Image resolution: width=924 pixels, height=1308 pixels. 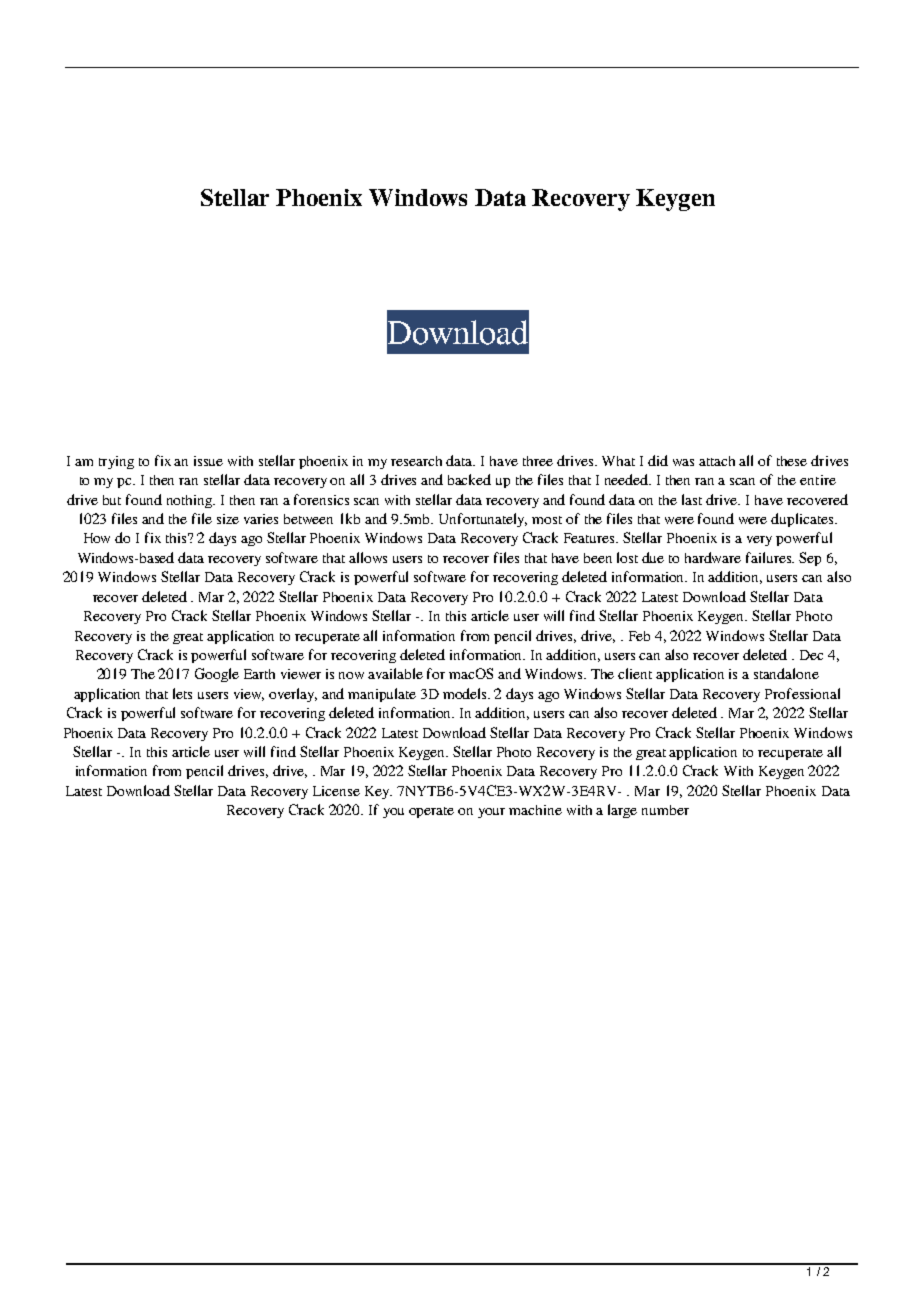 What do you see at coordinates (466, 693) in the document?
I see `models` at bounding box center [466, 693].
